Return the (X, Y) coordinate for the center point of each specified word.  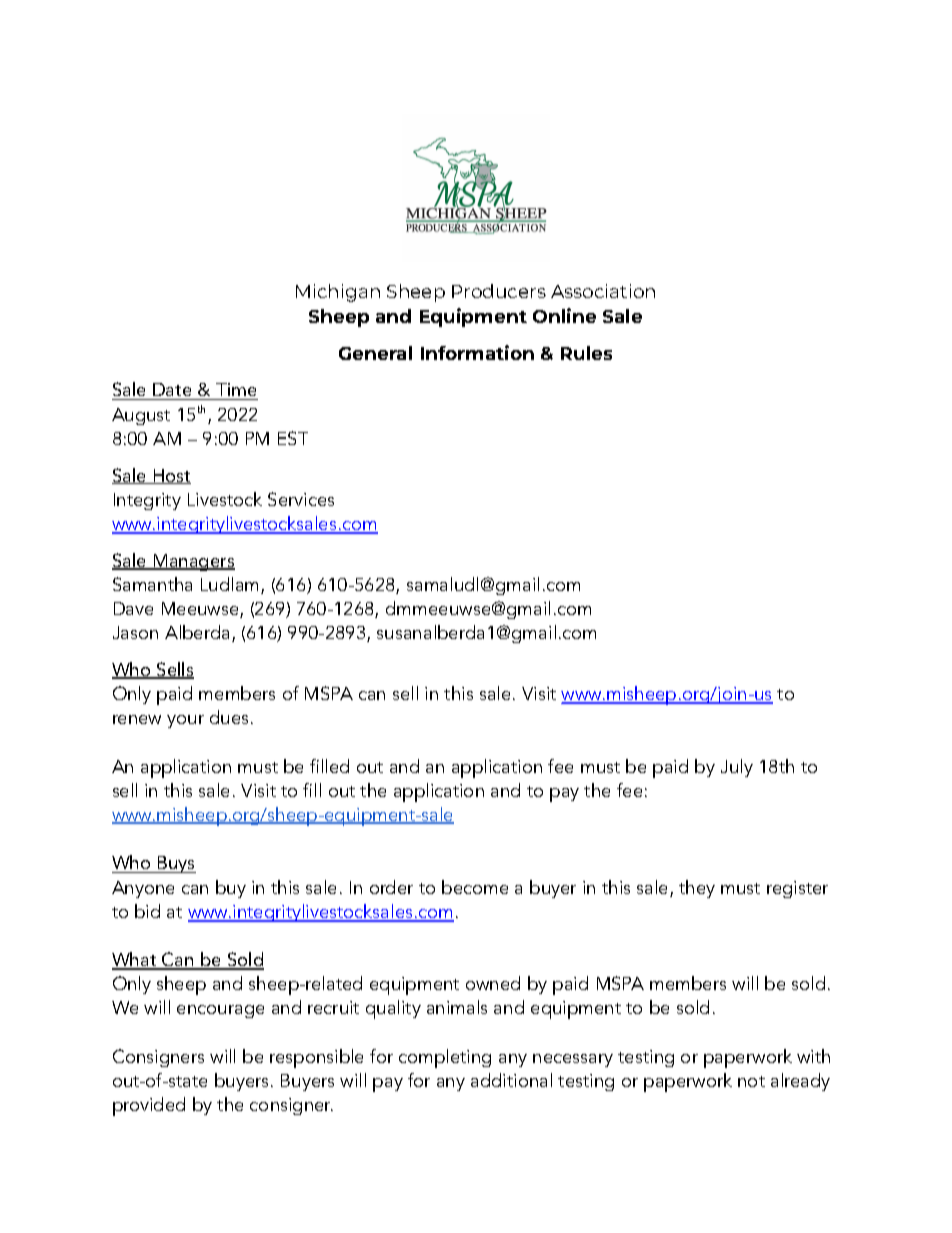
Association (603, 291)
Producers (499, 291)
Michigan (338, 293)
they (697, 889)
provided (149, 1106)
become (475, 887)
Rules (586, 353)
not (751, 1081)
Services (301, 499)
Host (171, 476)
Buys (176, 864)
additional (511, 1080)
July (737, 768)
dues (231, 717)
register (797, 889)
